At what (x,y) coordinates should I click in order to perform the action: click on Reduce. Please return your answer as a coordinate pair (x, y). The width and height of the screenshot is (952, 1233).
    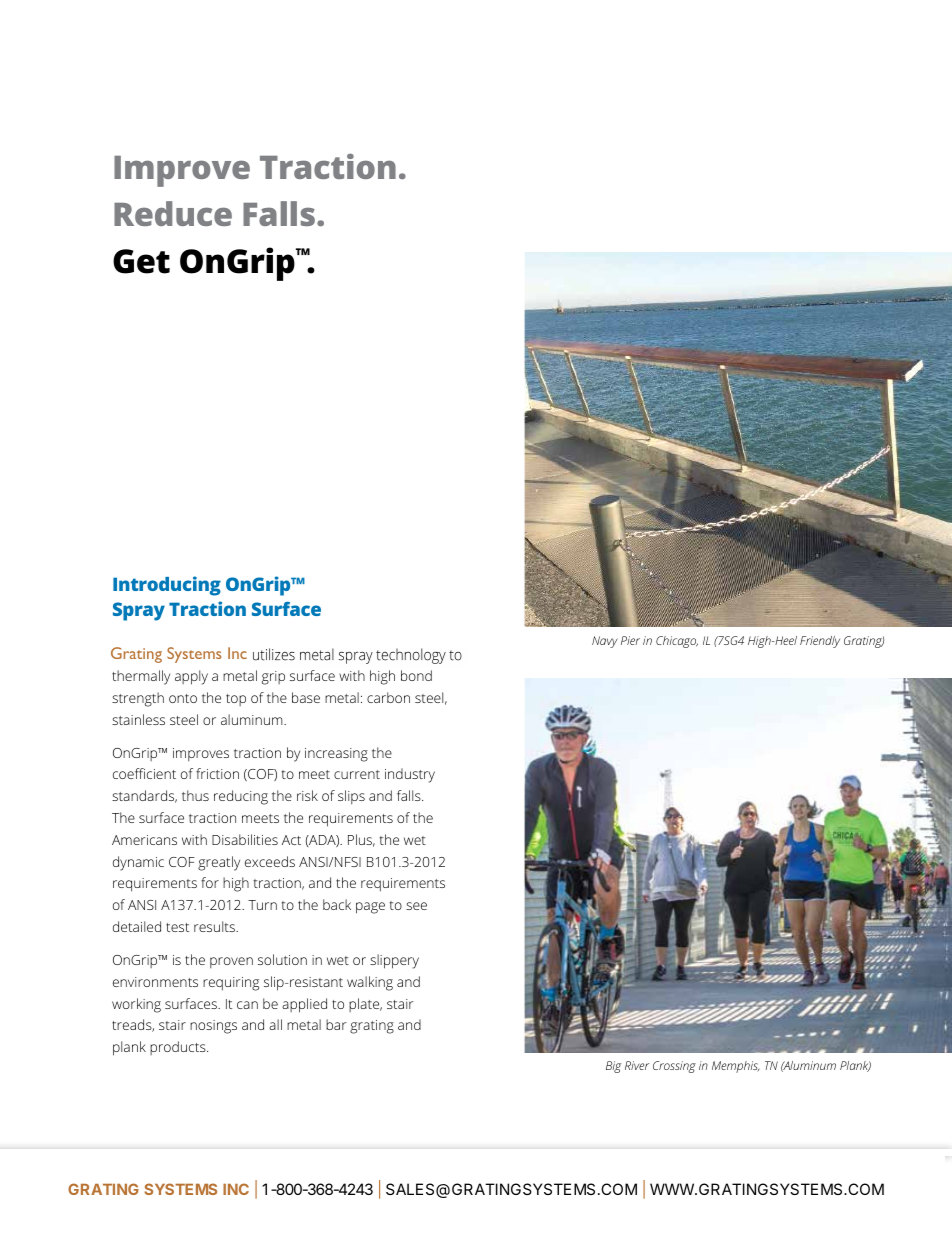
    Looking at the image, I should click on (173, 213).
